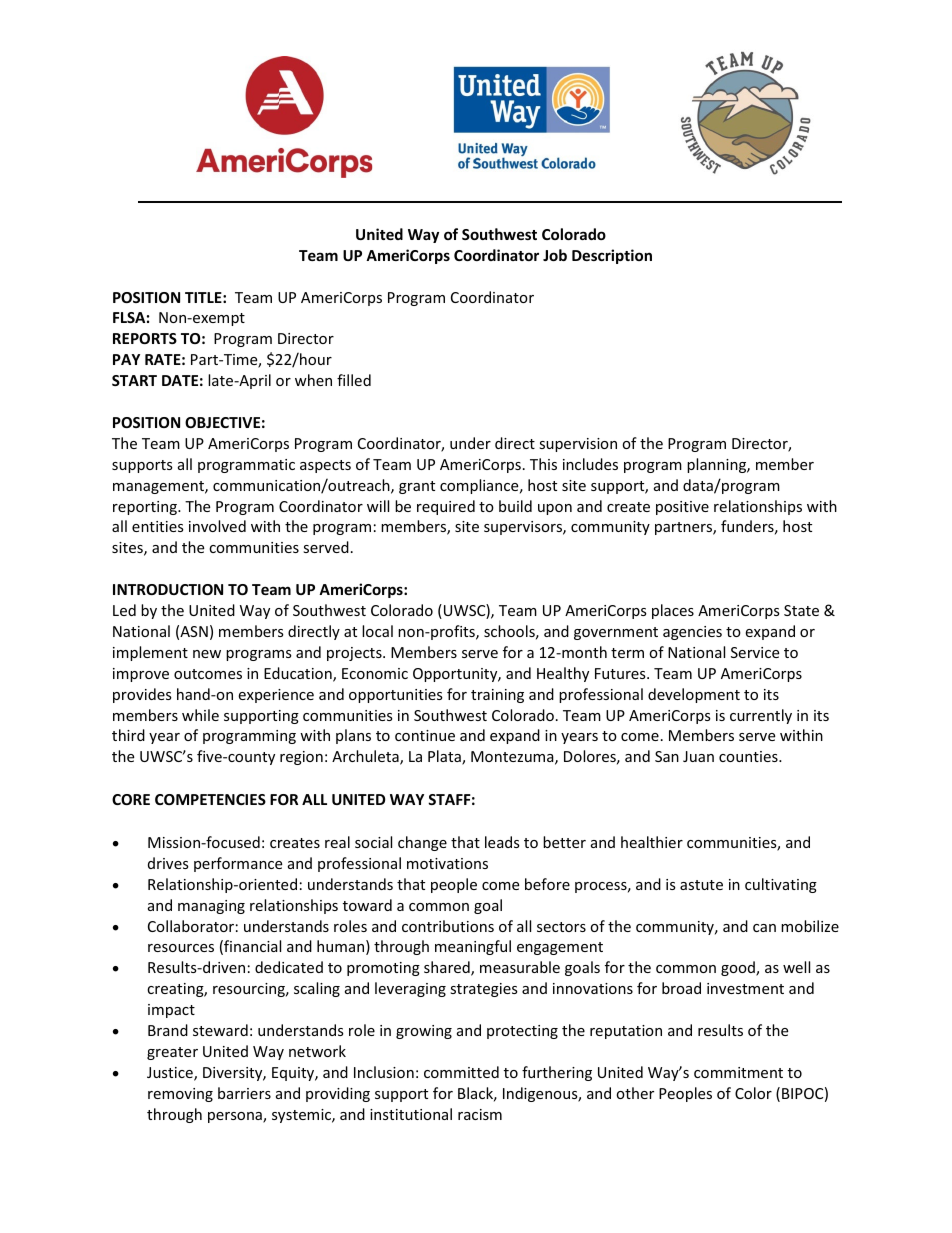 The image size is (952, 1233). What do you see at coordinates (694, 695) in the screenshot?
I see `development` at bounding box center [694, 695].
